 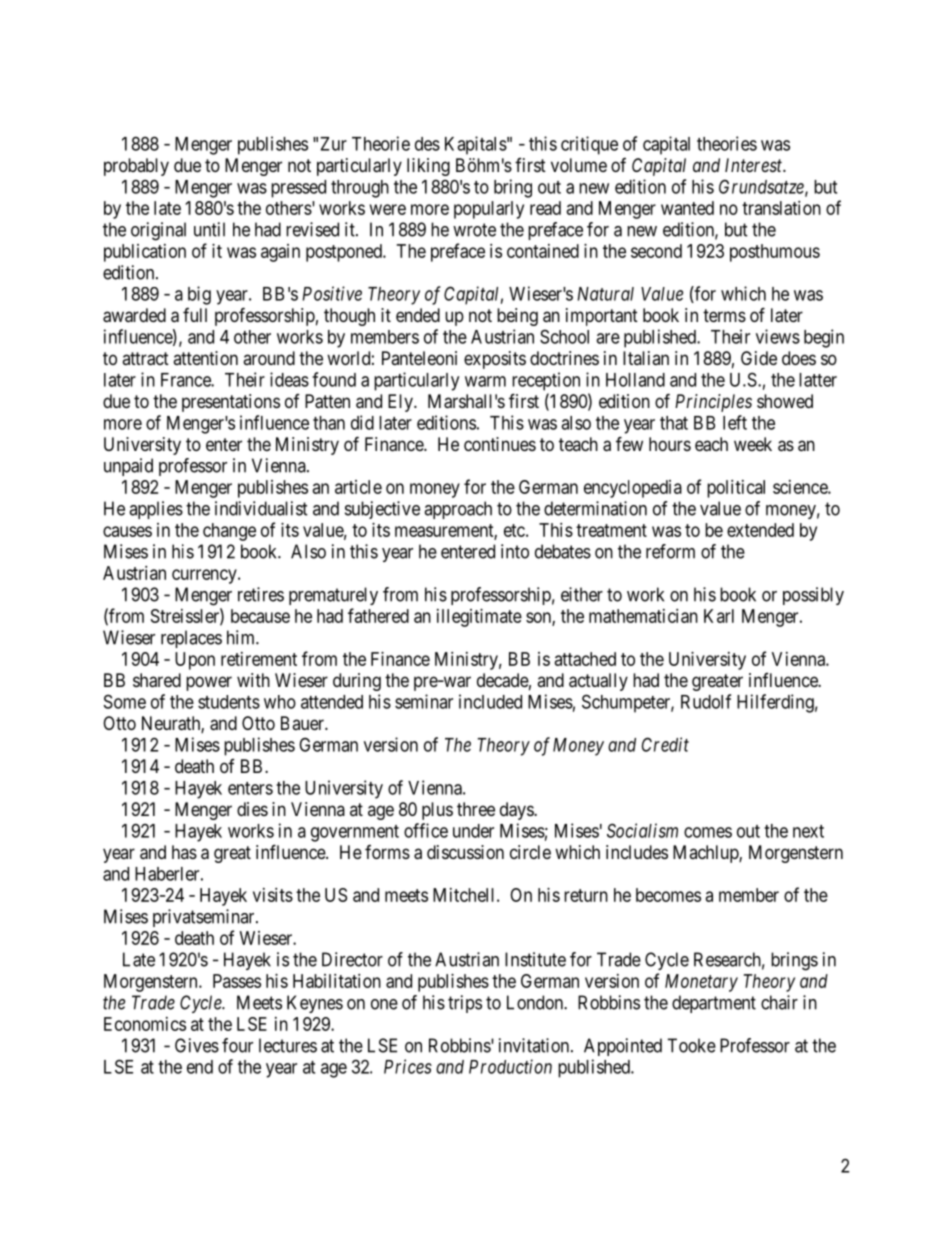 I want to click on replaces, so click(x=191, y=639).
